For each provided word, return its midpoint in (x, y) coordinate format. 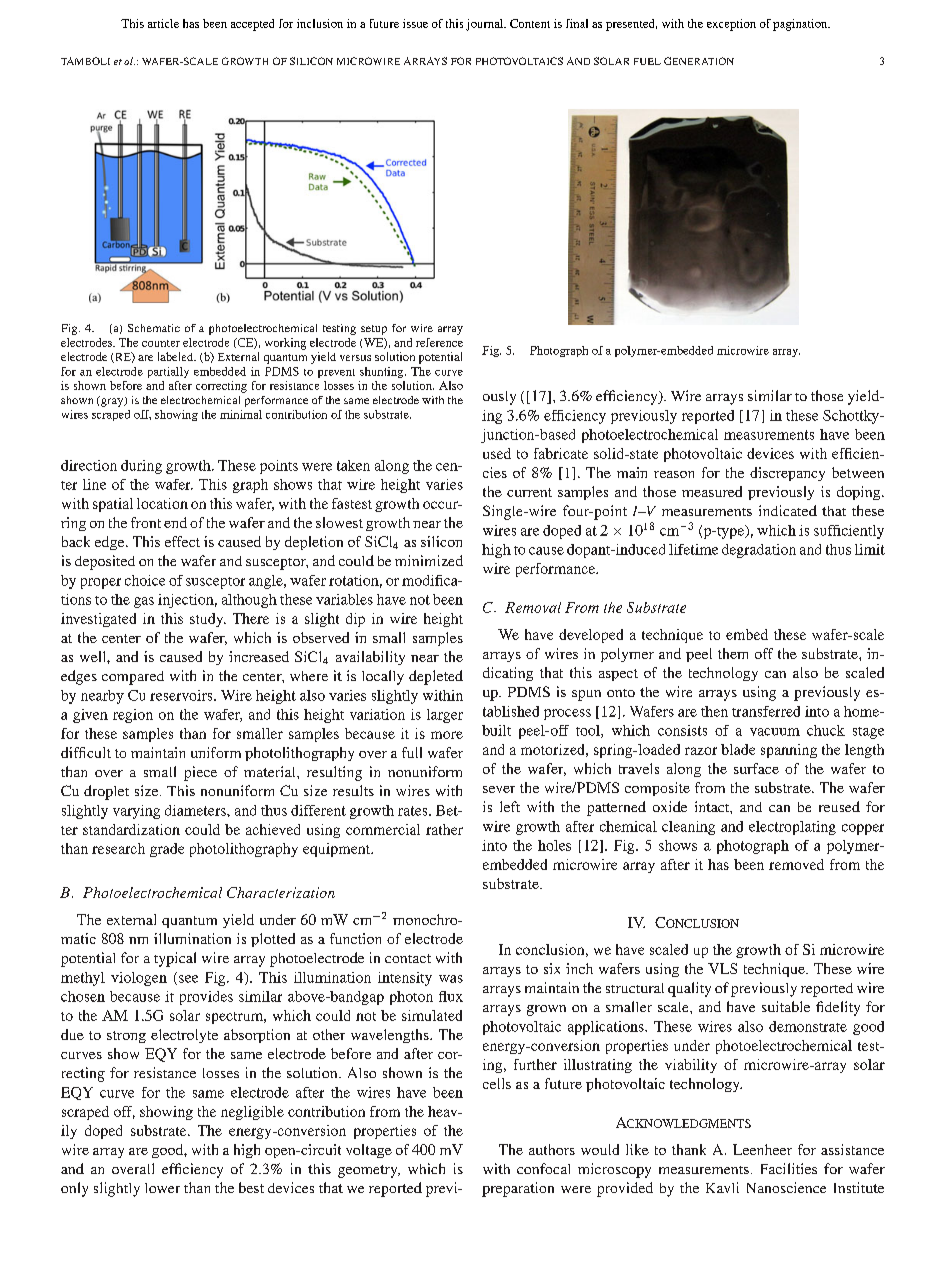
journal (486, 25)
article (163, 23)
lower (162, 1188)
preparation (518, 1189)
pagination (801, 25)
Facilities (789, 1168)
